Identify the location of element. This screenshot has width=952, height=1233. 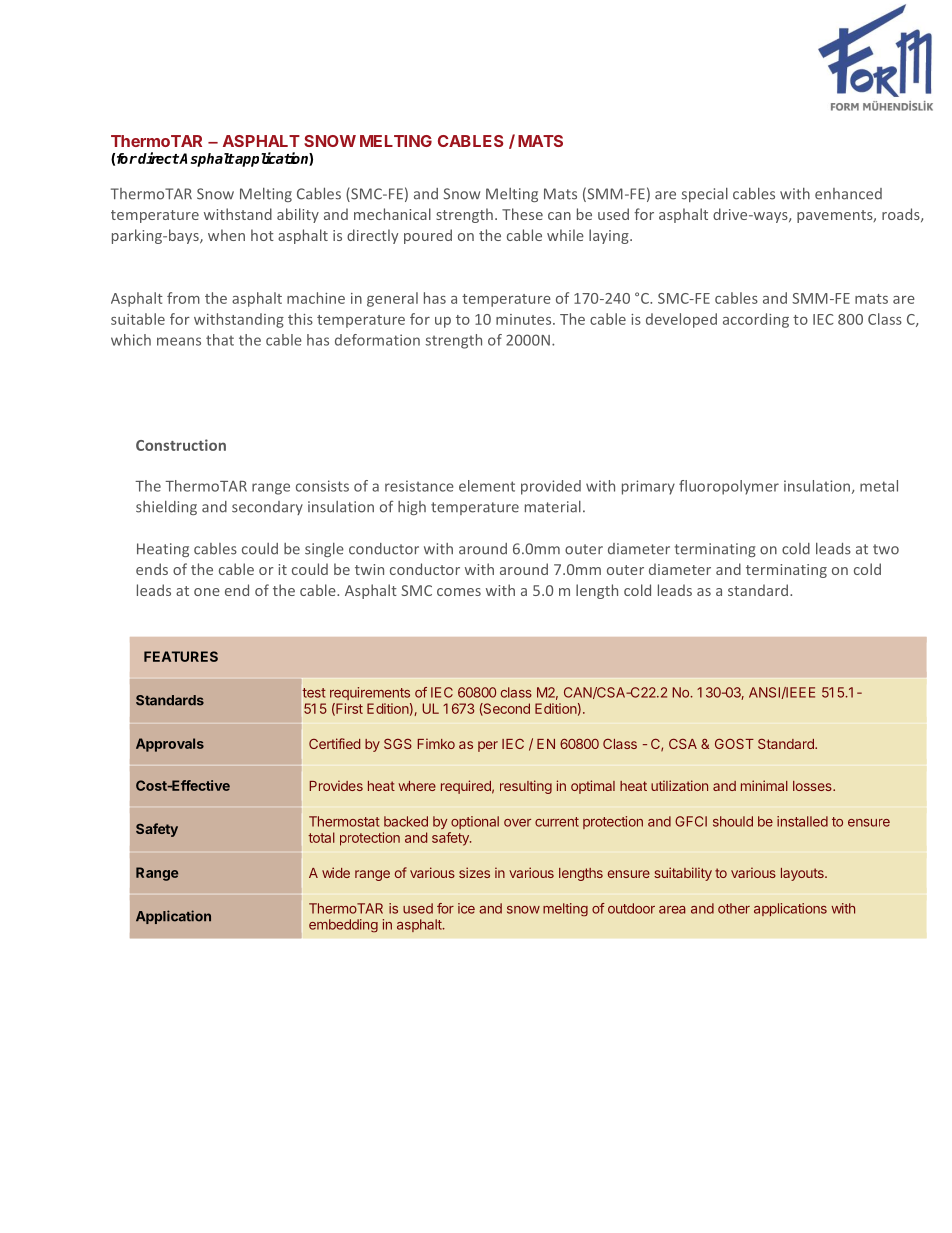
(487, 486).
